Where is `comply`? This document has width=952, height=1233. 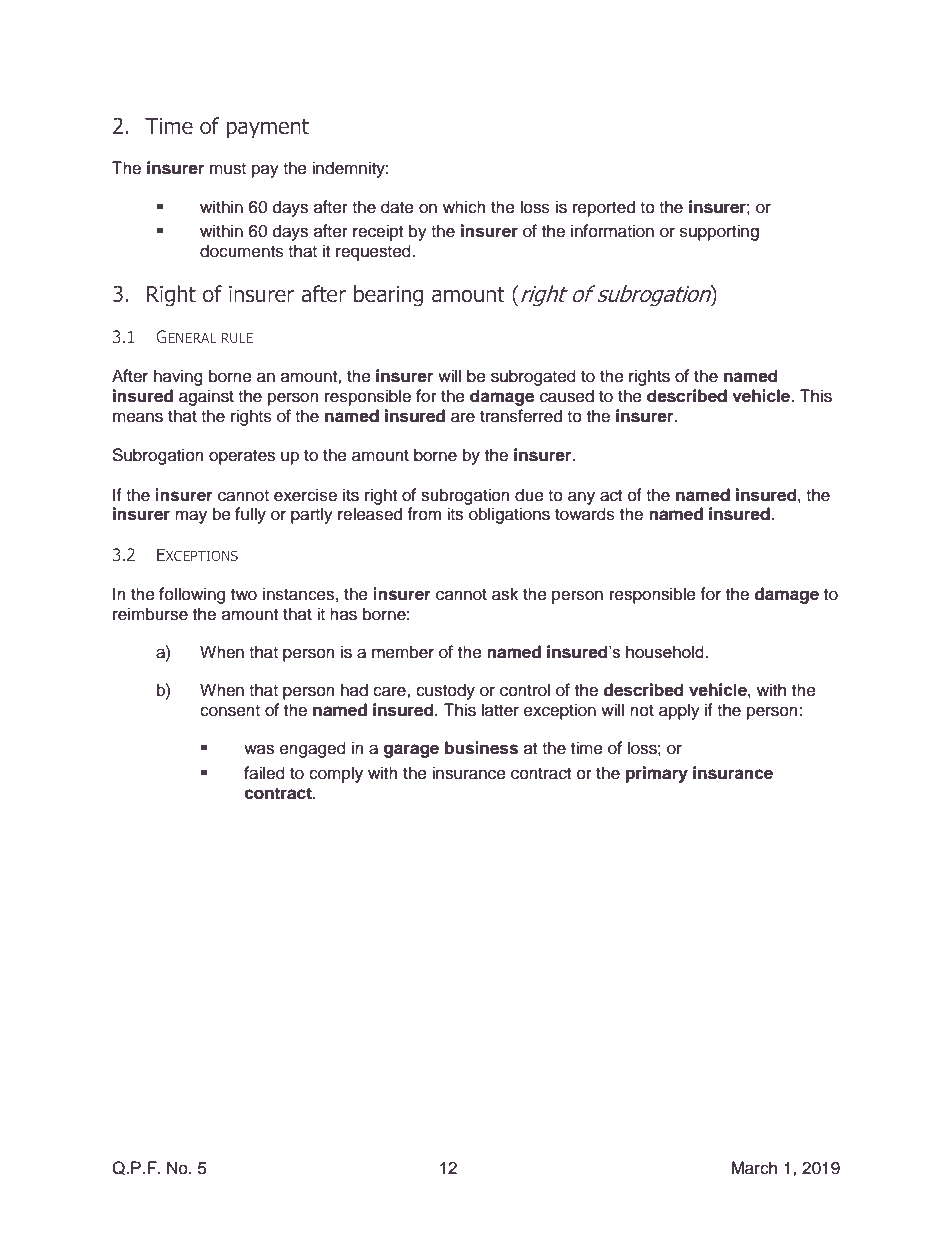 comply is located at coordinates (336, 774).
